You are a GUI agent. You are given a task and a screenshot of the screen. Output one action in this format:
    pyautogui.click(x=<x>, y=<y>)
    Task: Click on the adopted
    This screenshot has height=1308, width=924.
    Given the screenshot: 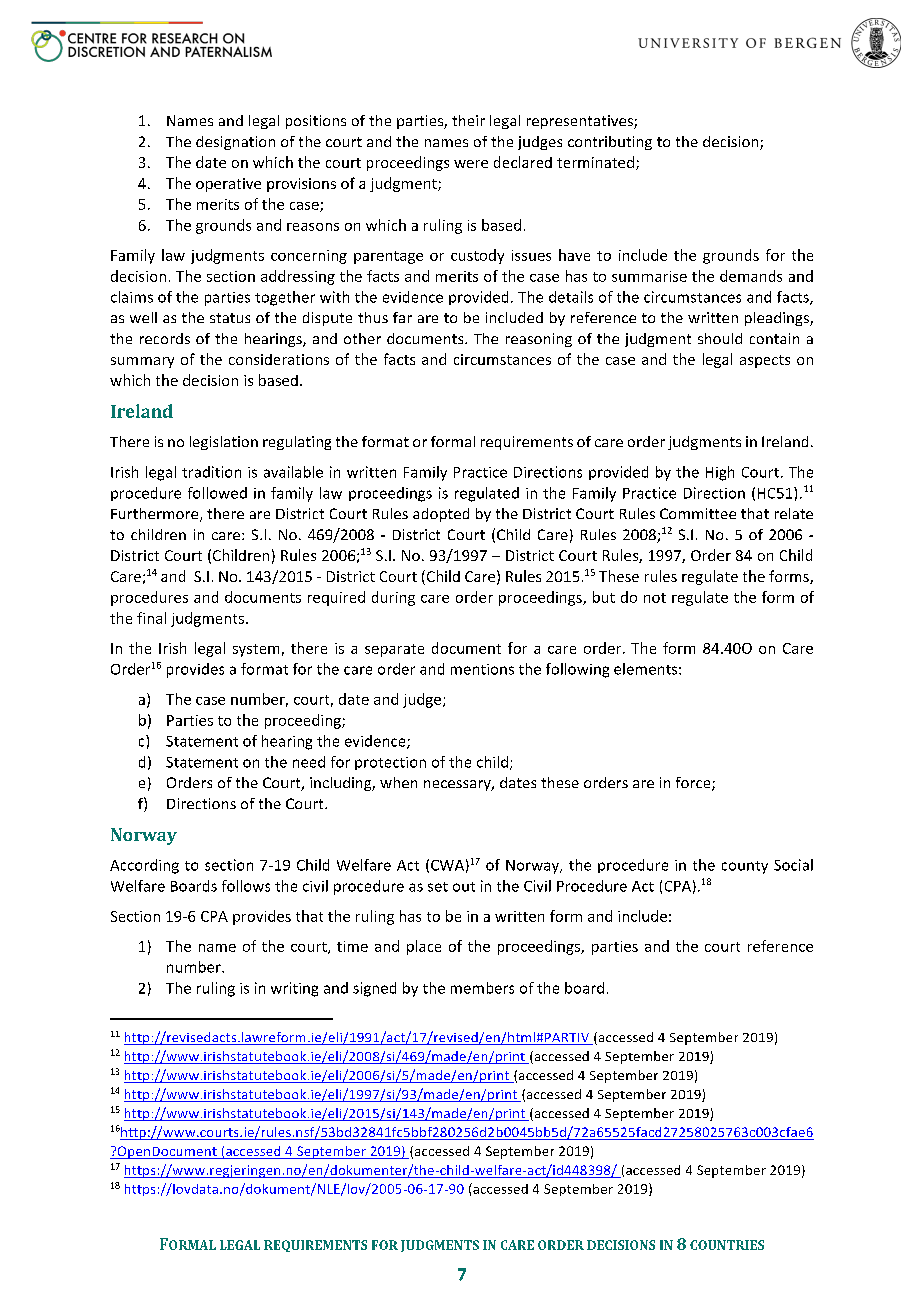 What is the action you would take?
    pyautogui.click(x=441, y=515)
